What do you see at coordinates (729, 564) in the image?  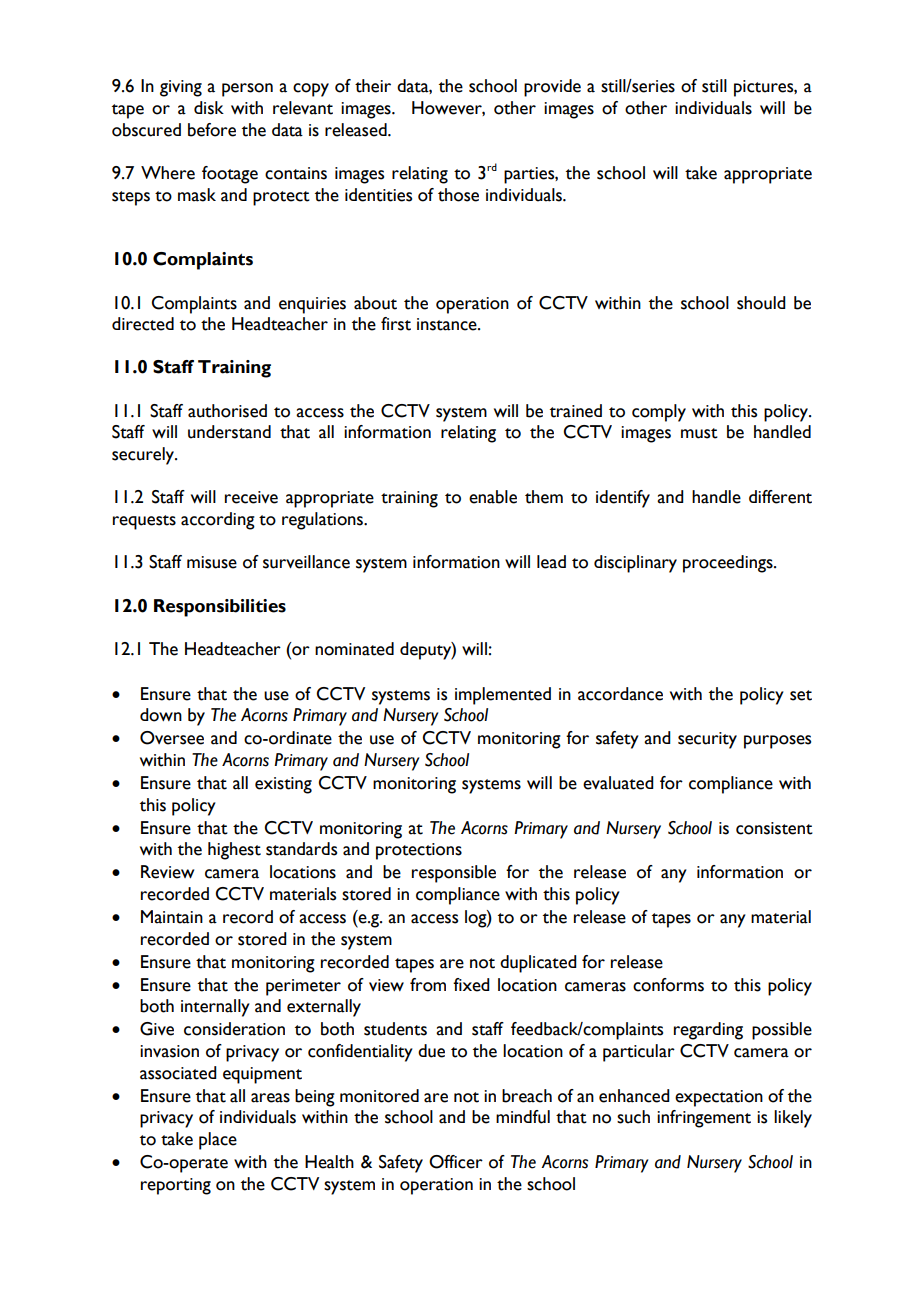 I see `proceedings` at bounding box center [729, 564].
